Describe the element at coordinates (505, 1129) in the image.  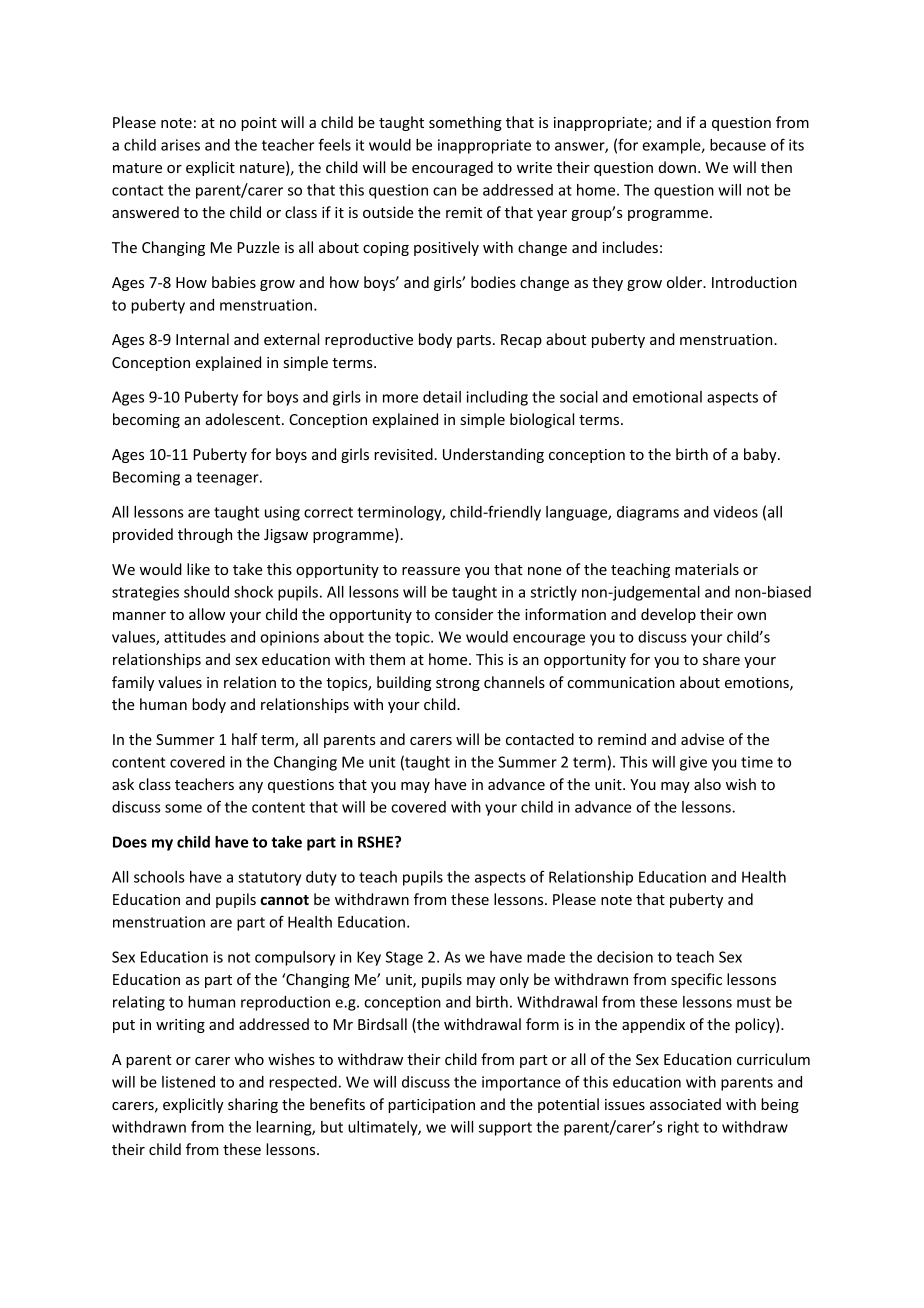
I see `support` at that location.
